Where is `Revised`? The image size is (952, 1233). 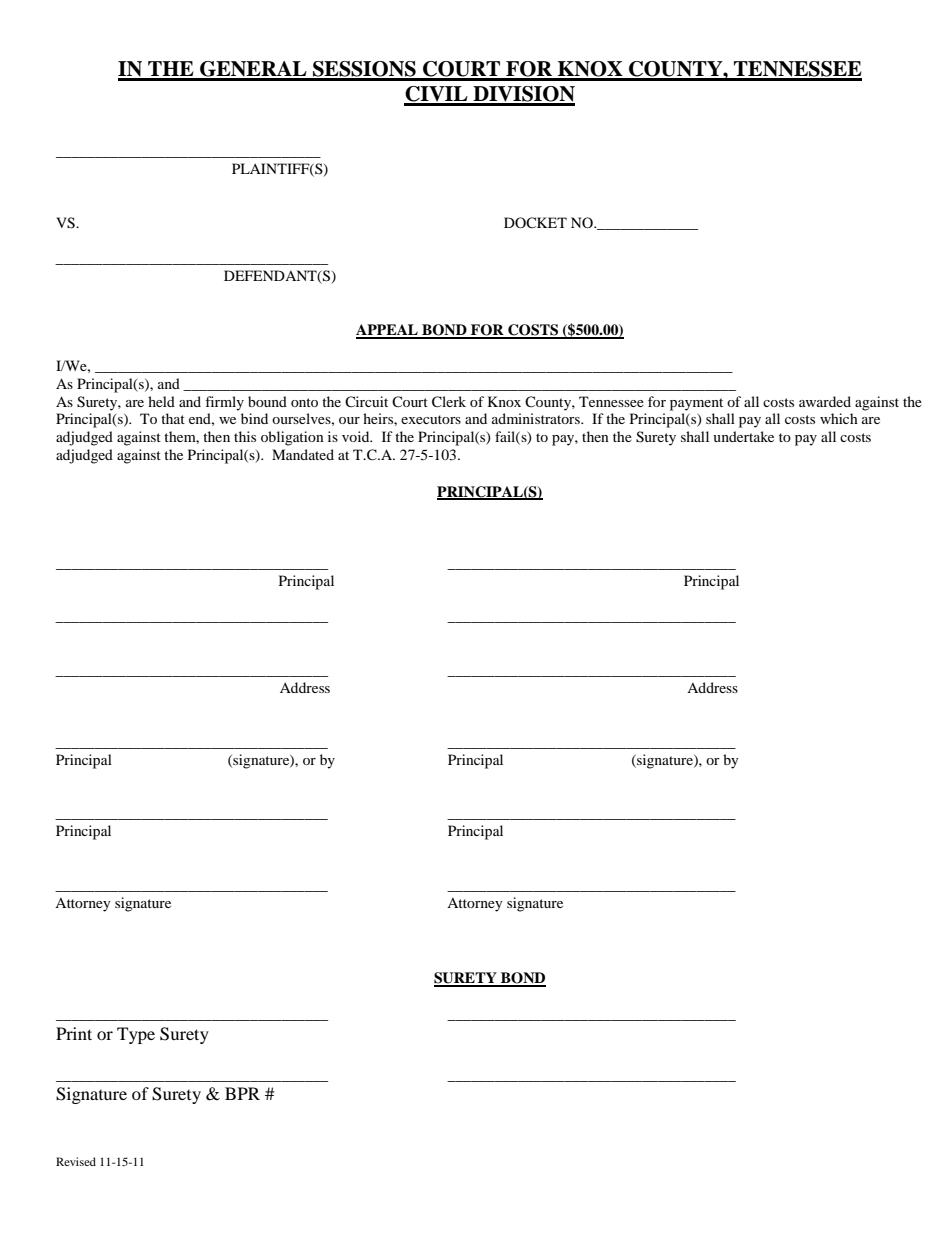 Revised is located at coordinates (76, 1161).
